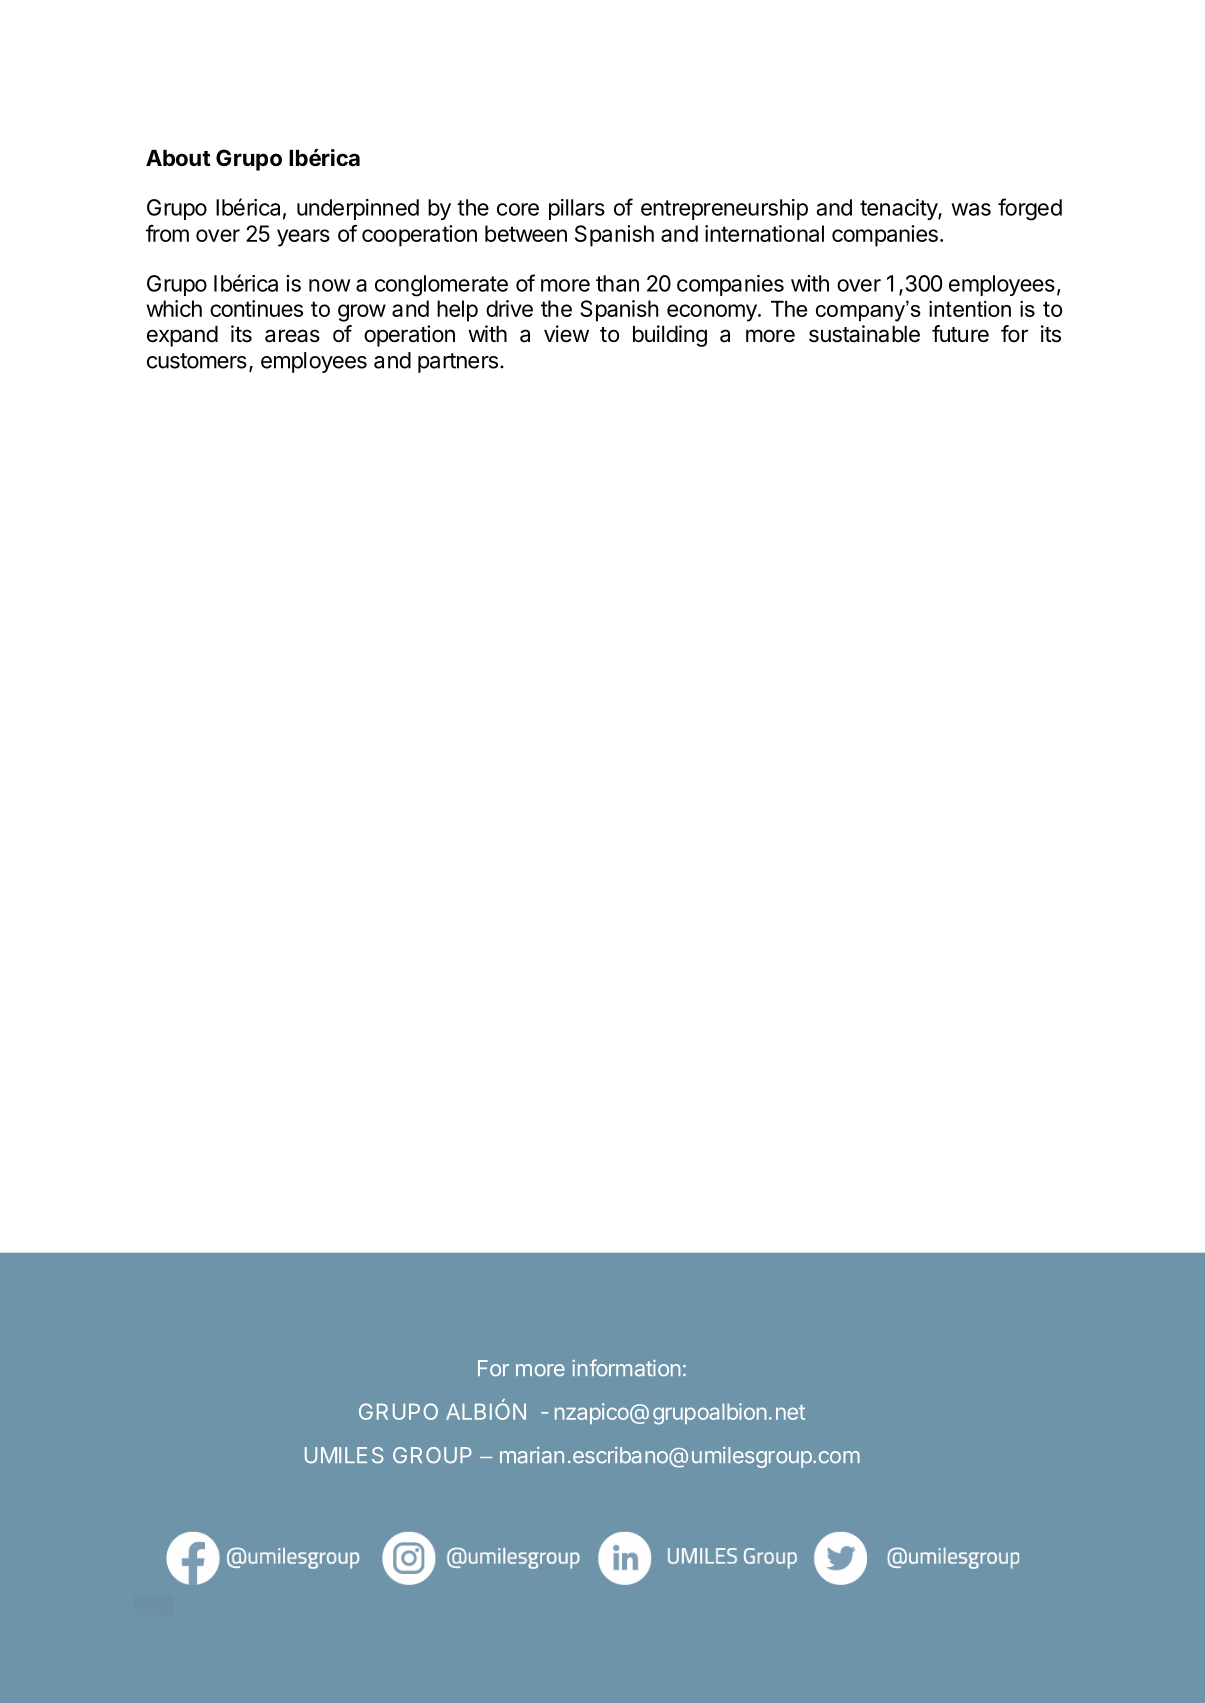 The width and height of the screenshot is (1205, 1703). Describe the element at coordinates (577, 209) in the screenshot. I see `pillars` at that location.
